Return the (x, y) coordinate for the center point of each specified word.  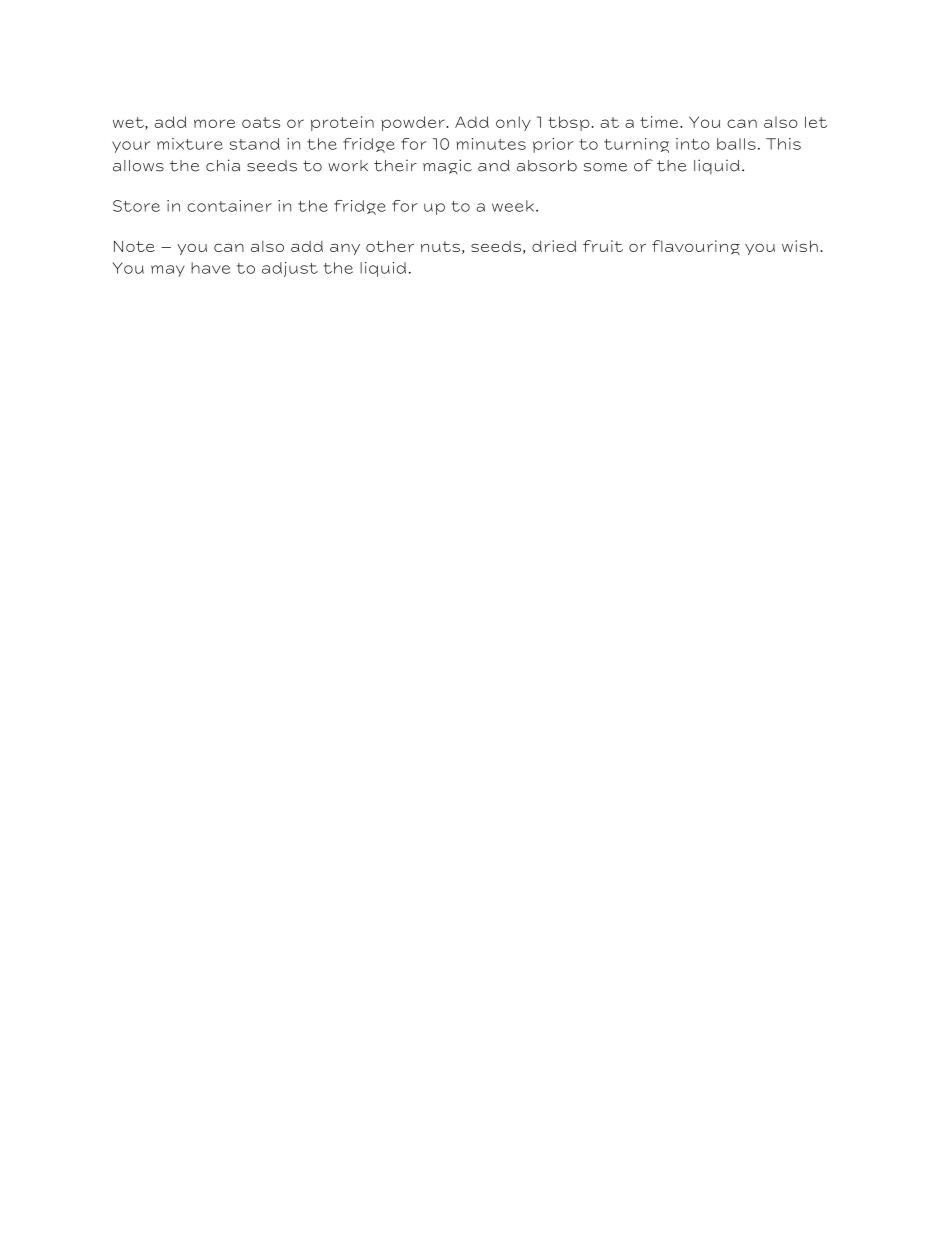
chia (223, 165)
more (214, 123)
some (605, 167)
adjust (290, 269)
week (513, 206)
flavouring (696, 247)
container (229, 206)
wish (800, 246)
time (660, 122)
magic (447, 167)
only (513, 123)
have (210, 268)
